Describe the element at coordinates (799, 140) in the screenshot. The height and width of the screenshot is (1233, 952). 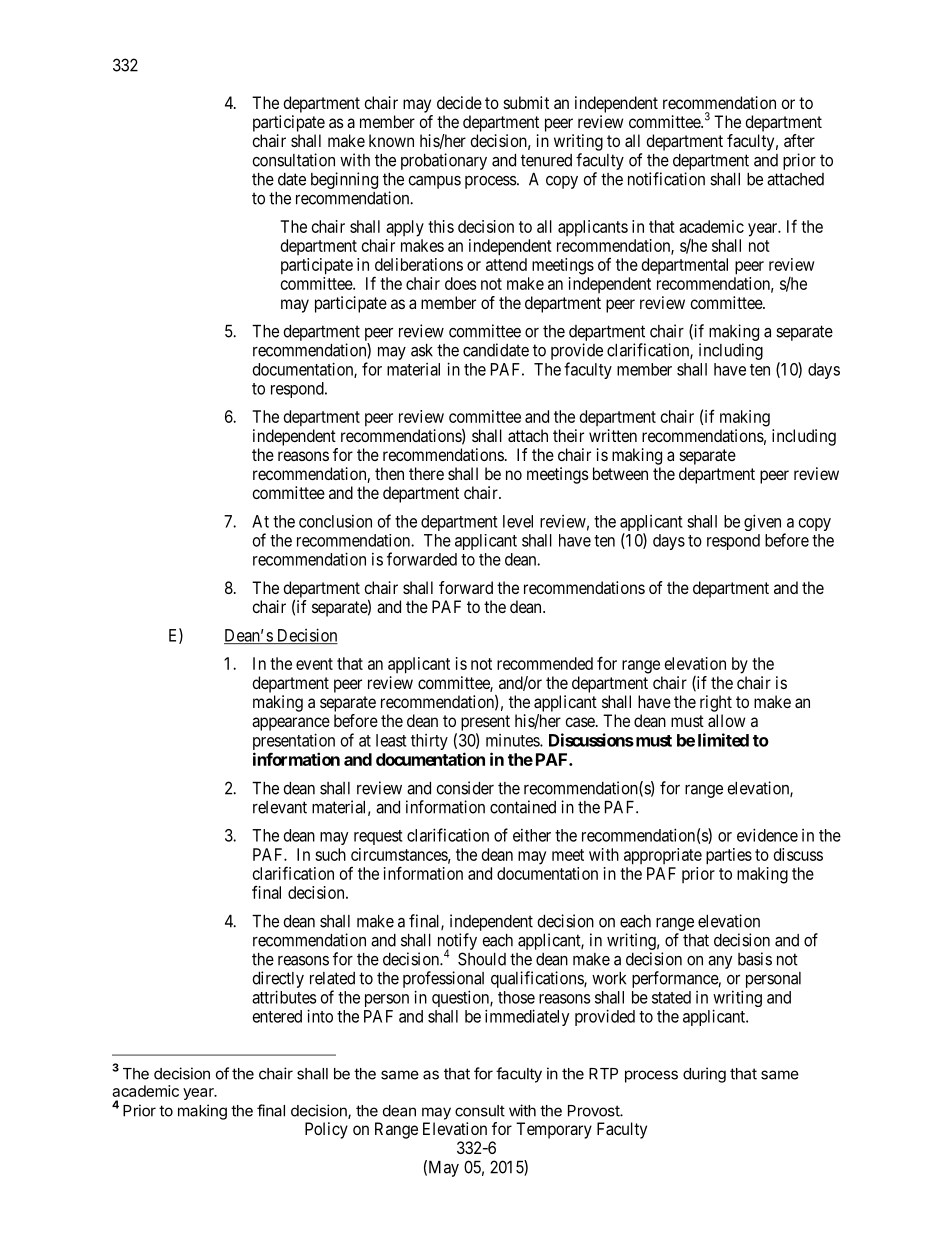
I see `after` at that location.
